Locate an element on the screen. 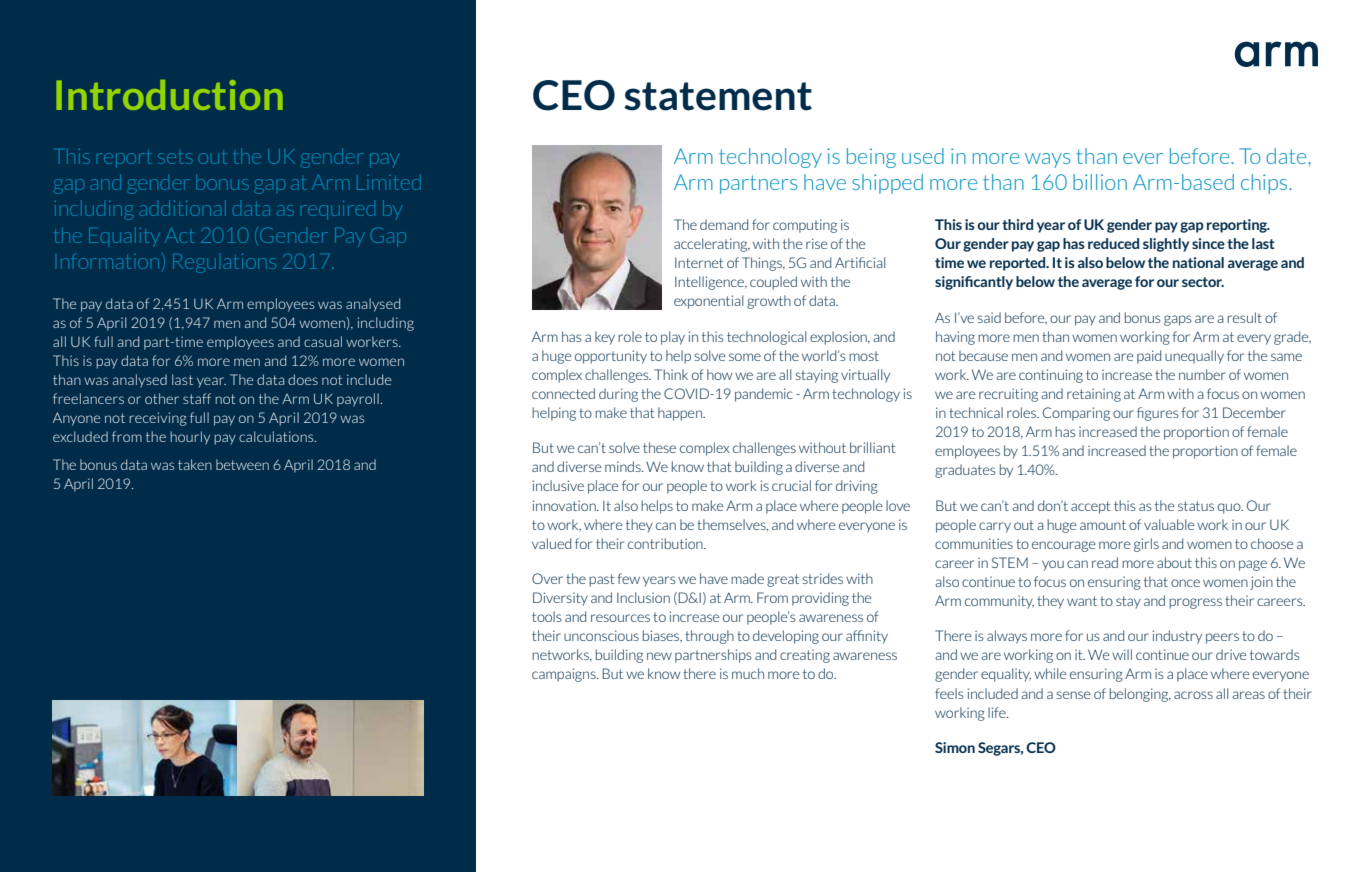 This screenshot has width=1372, height=872. campaigns is located at coordinates (565, 675).
